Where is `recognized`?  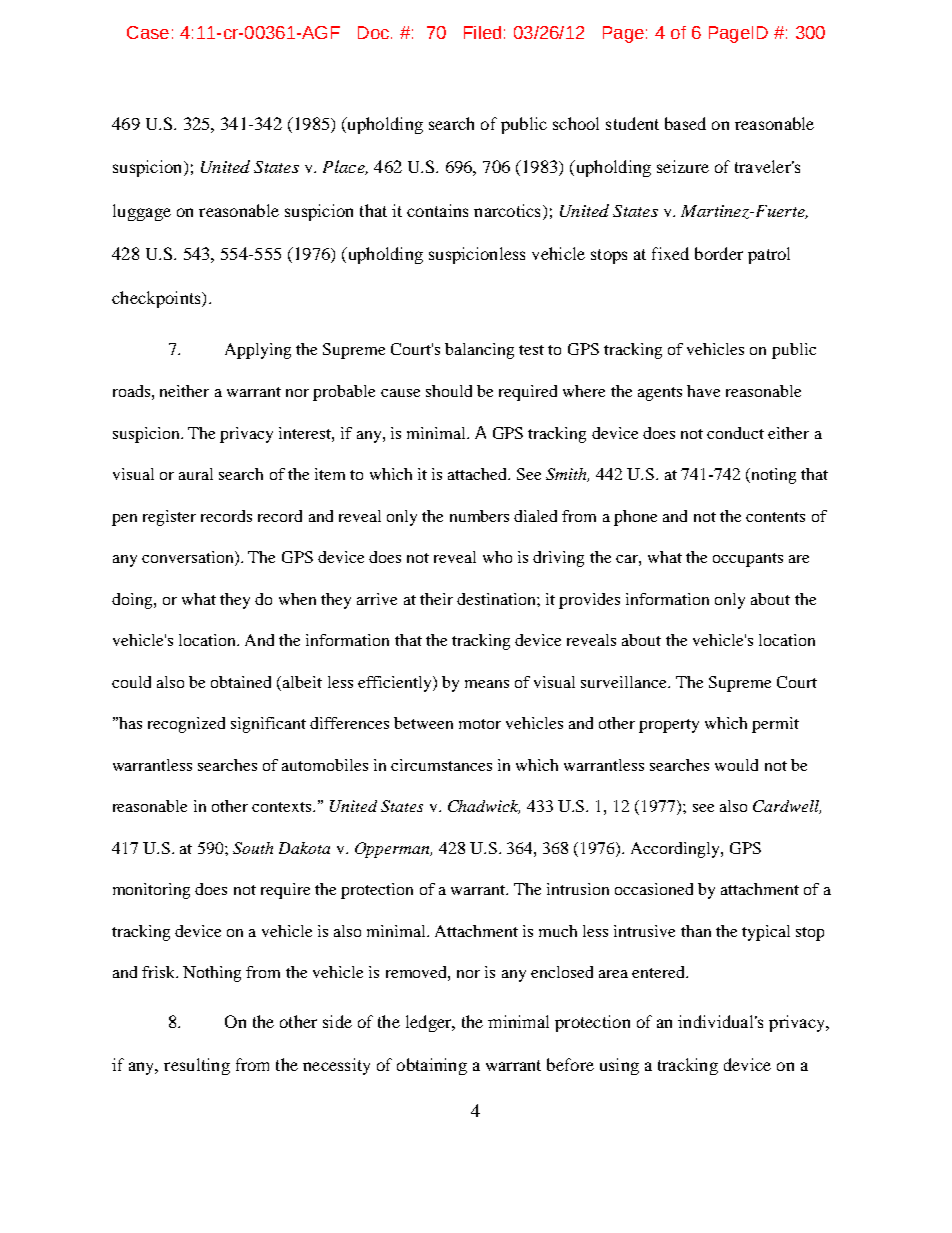
recognized is located at coordinates (186, 725).
